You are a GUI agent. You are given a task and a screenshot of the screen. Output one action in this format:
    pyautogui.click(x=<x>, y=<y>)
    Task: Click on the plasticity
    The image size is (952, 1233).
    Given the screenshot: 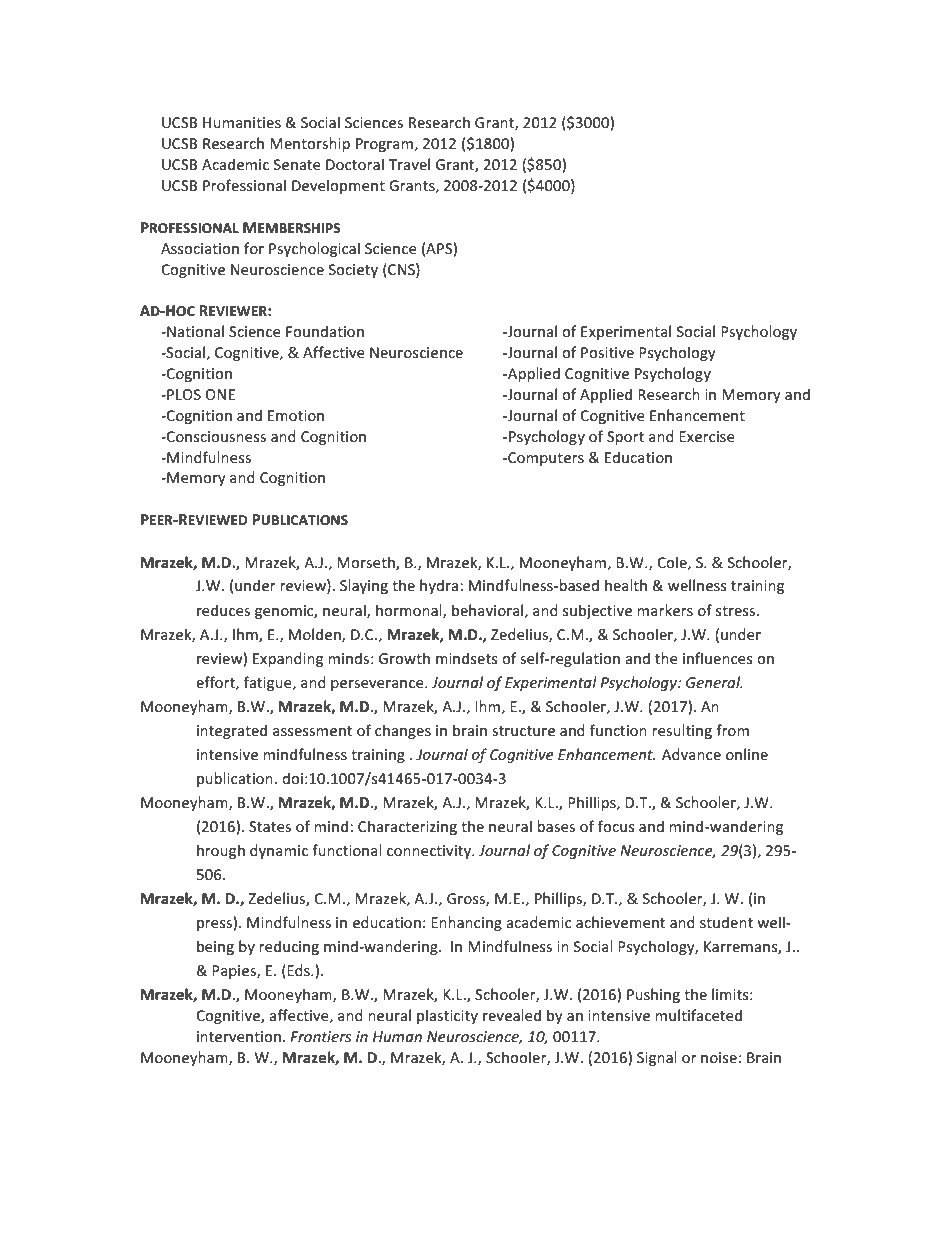 What is the action you would take?
    pyautogui.click(x=447, y=1016)
